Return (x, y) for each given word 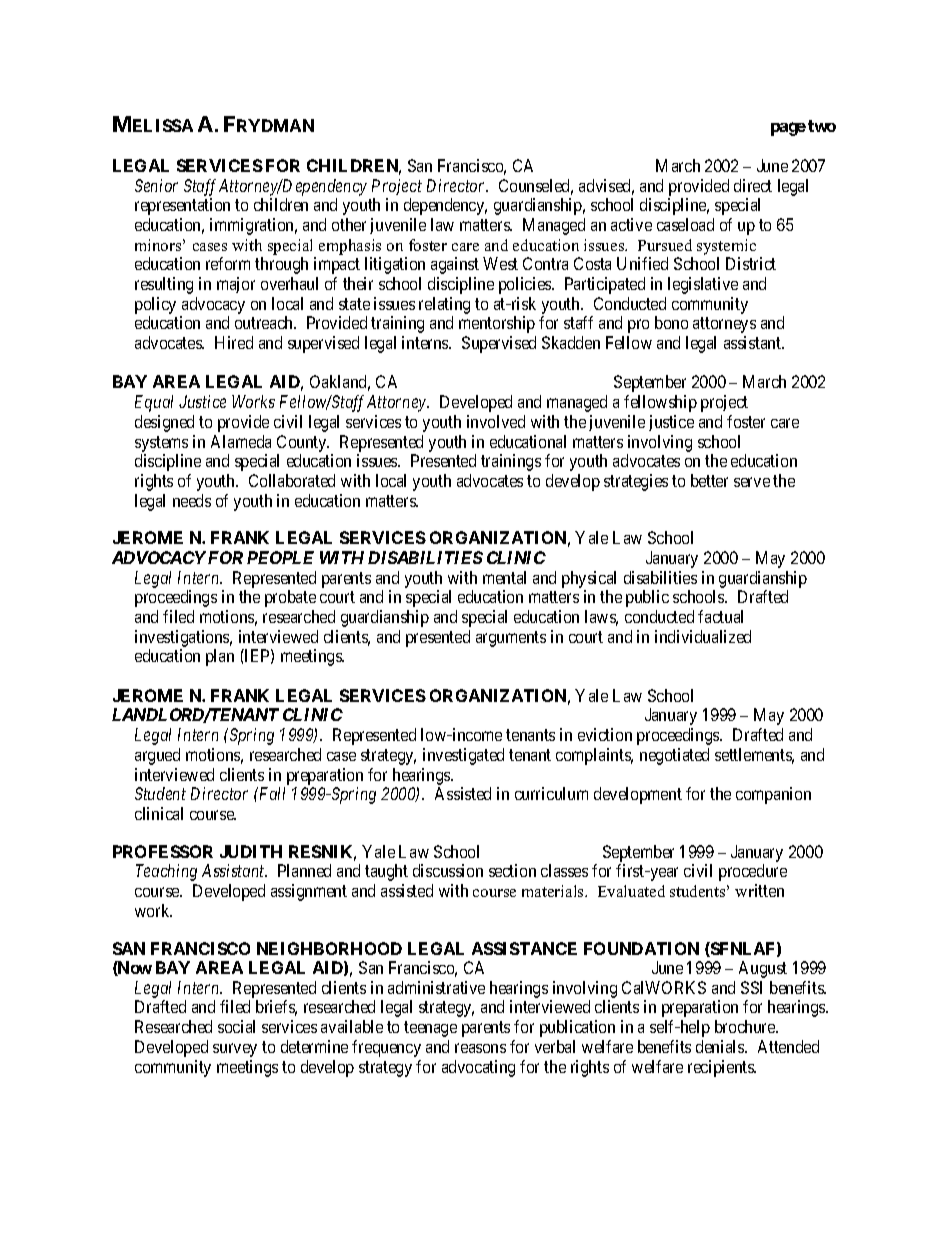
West (500, 263)
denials (721, 1046)
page (788, 129)
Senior (156, 185)
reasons (480, 1048)
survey (235, 1050)
